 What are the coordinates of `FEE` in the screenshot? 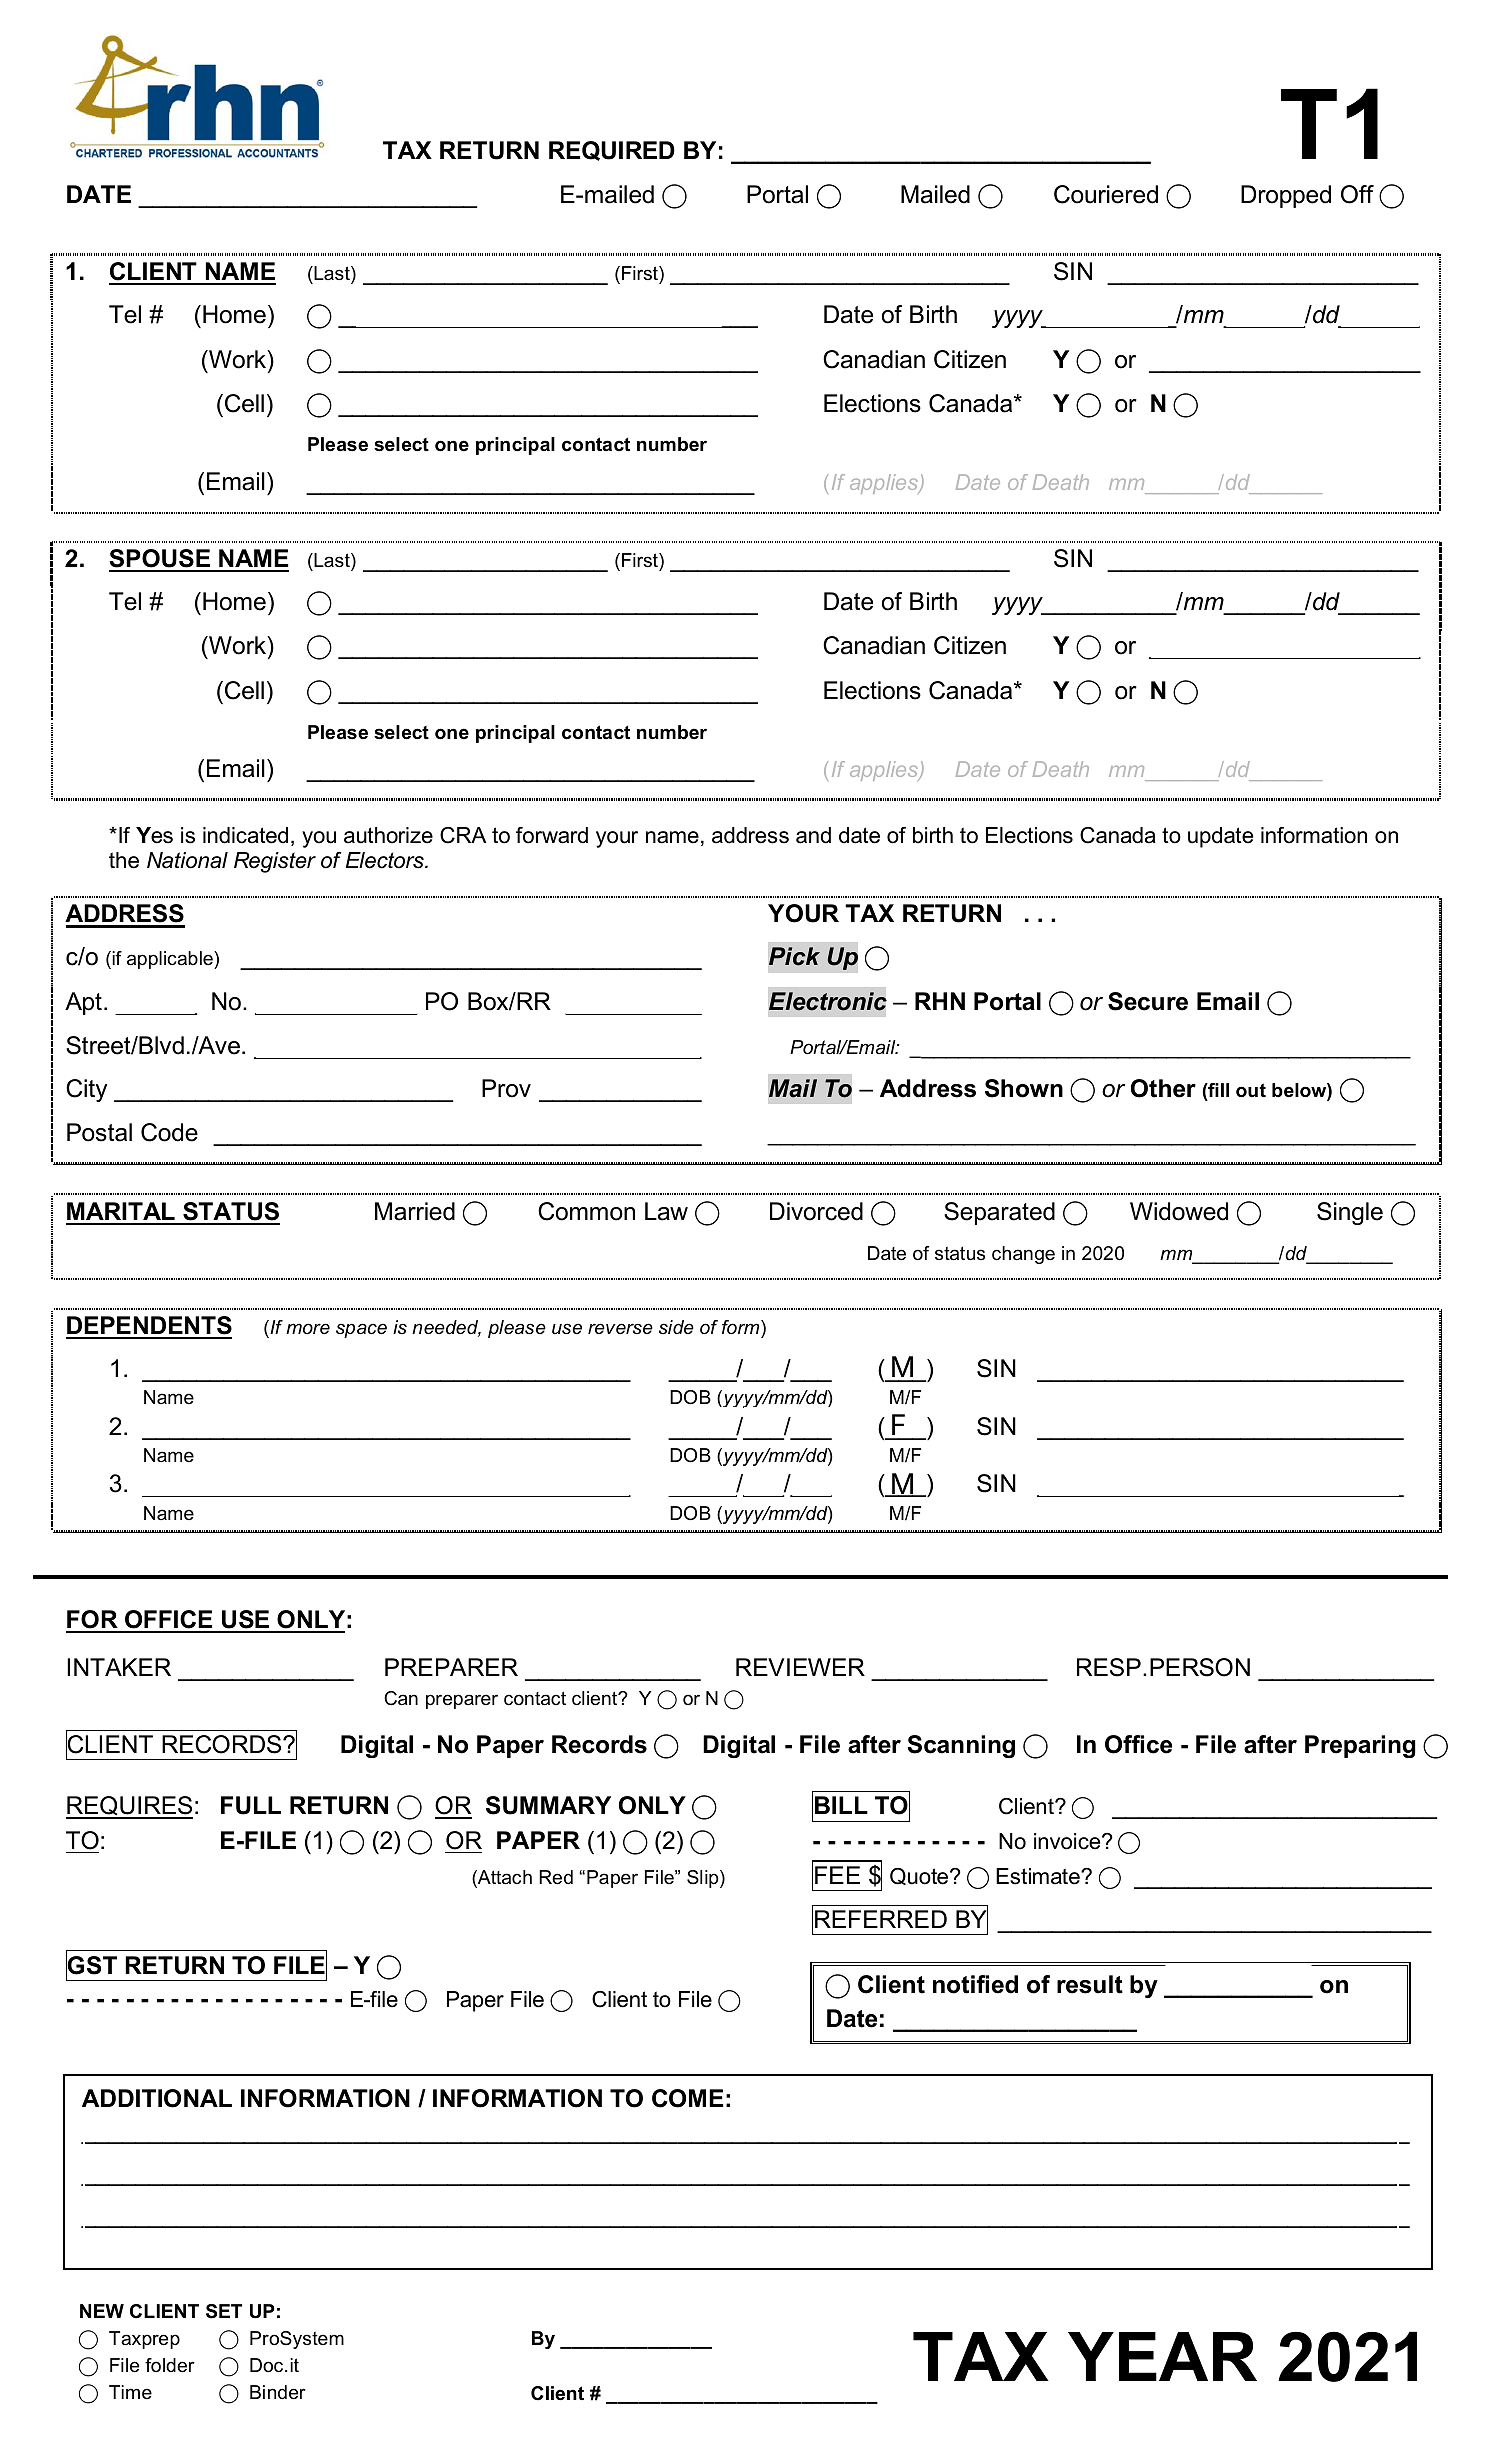 It's located at (837, 1875).
